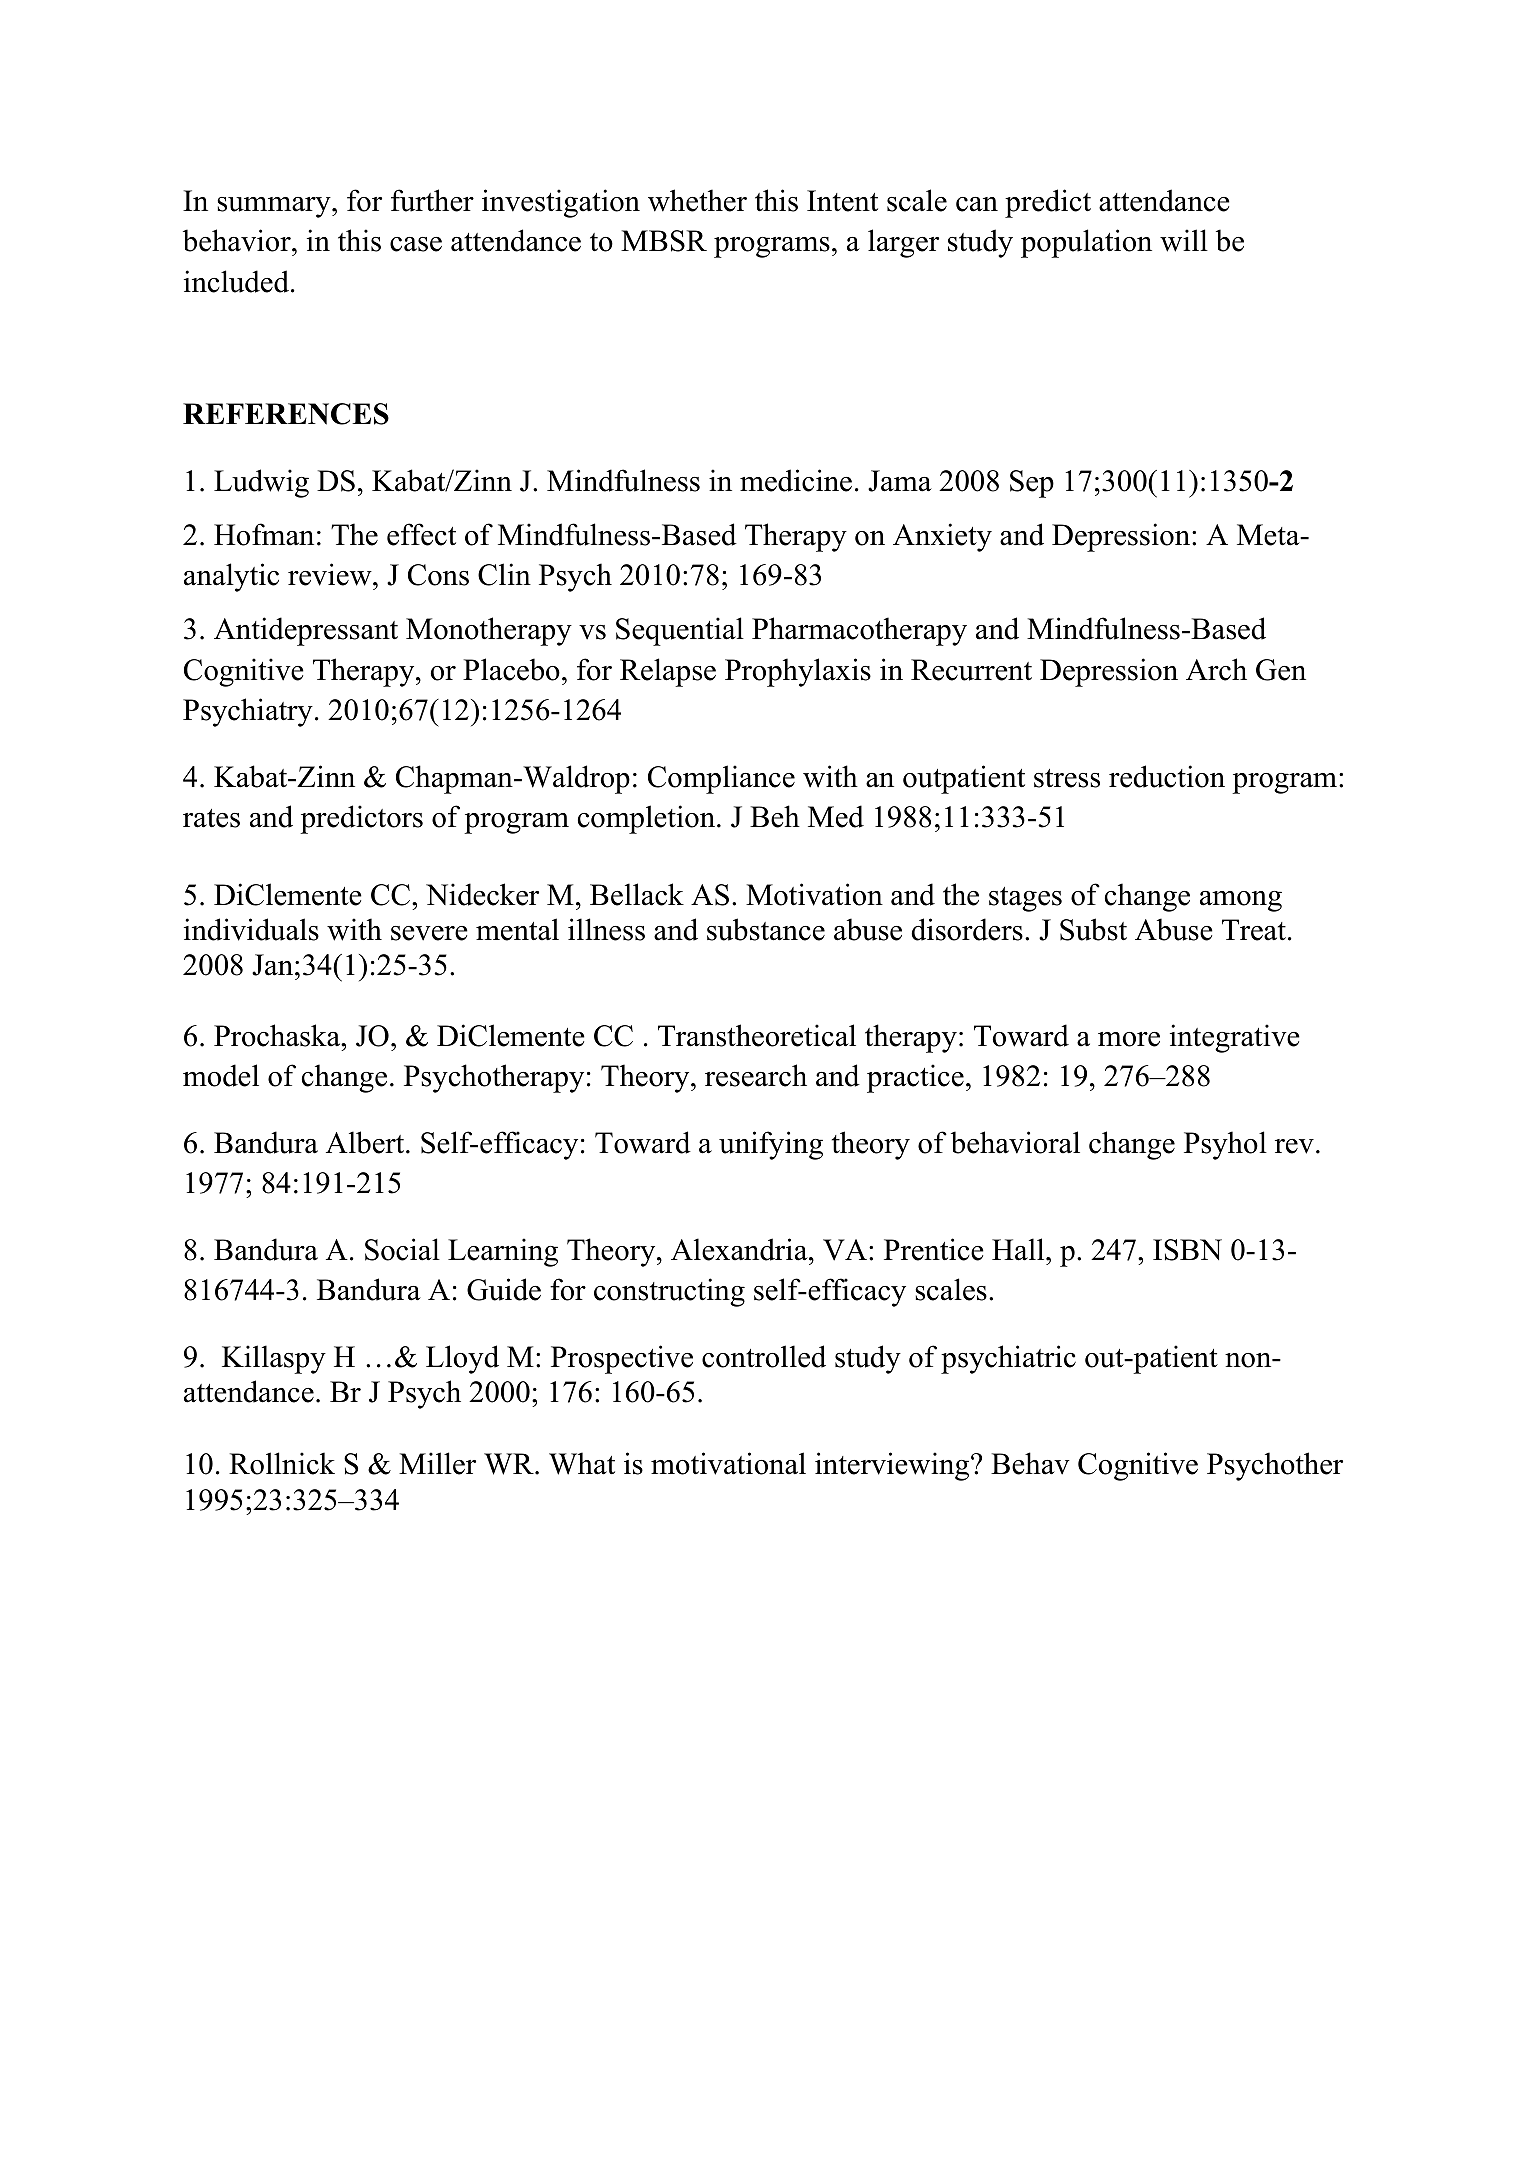 The height and width of the screenshot is (2159, 1526). What do you see at coordinates (757, 1035) in the screenshot?
I see `Transtheoretical` at bounding box center [757, 1035].
